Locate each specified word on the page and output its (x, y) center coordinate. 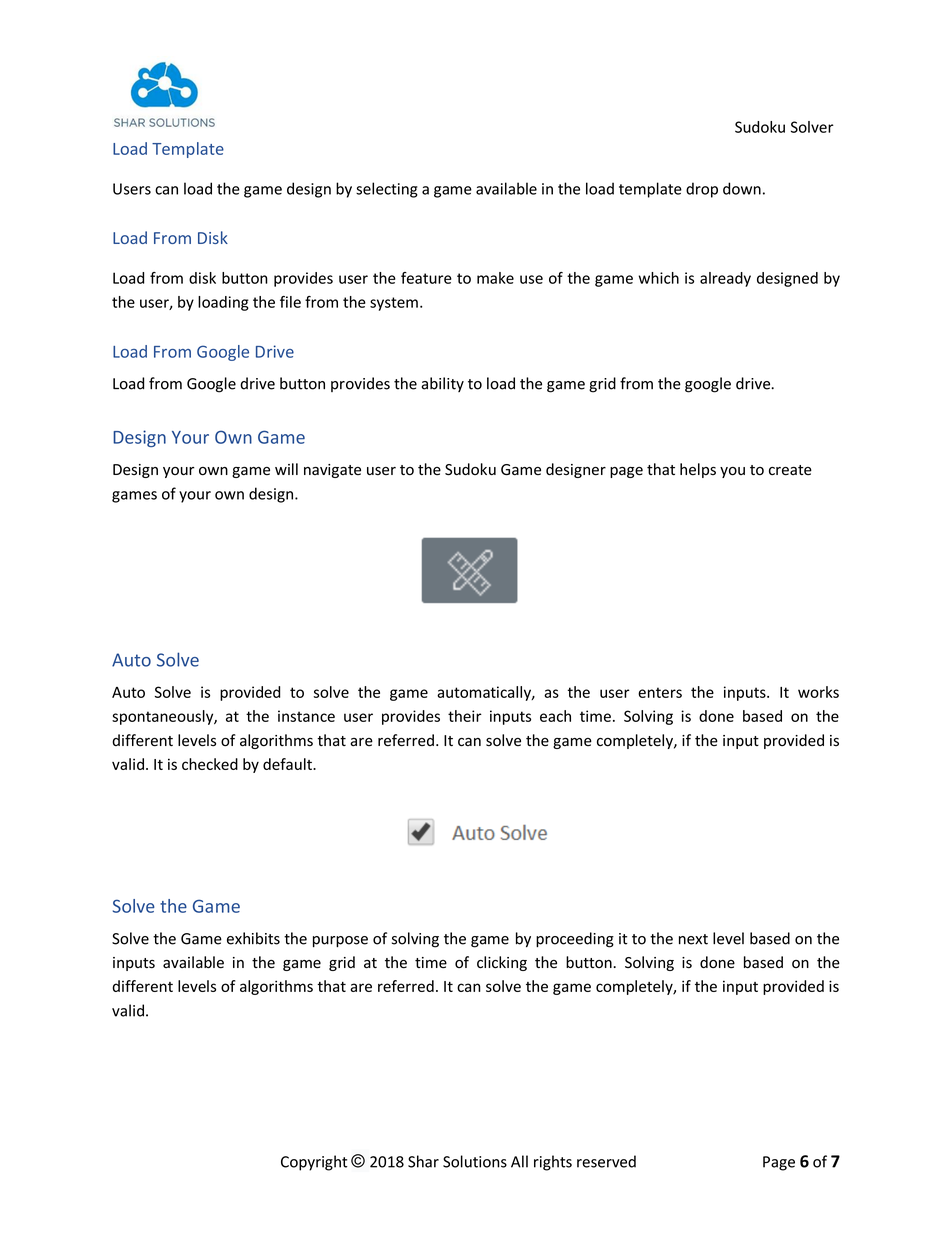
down (742, 188)
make (495, 278)
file (290, 302)
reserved (606, 1161)
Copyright (314, 1163)
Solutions (475, 1161)
